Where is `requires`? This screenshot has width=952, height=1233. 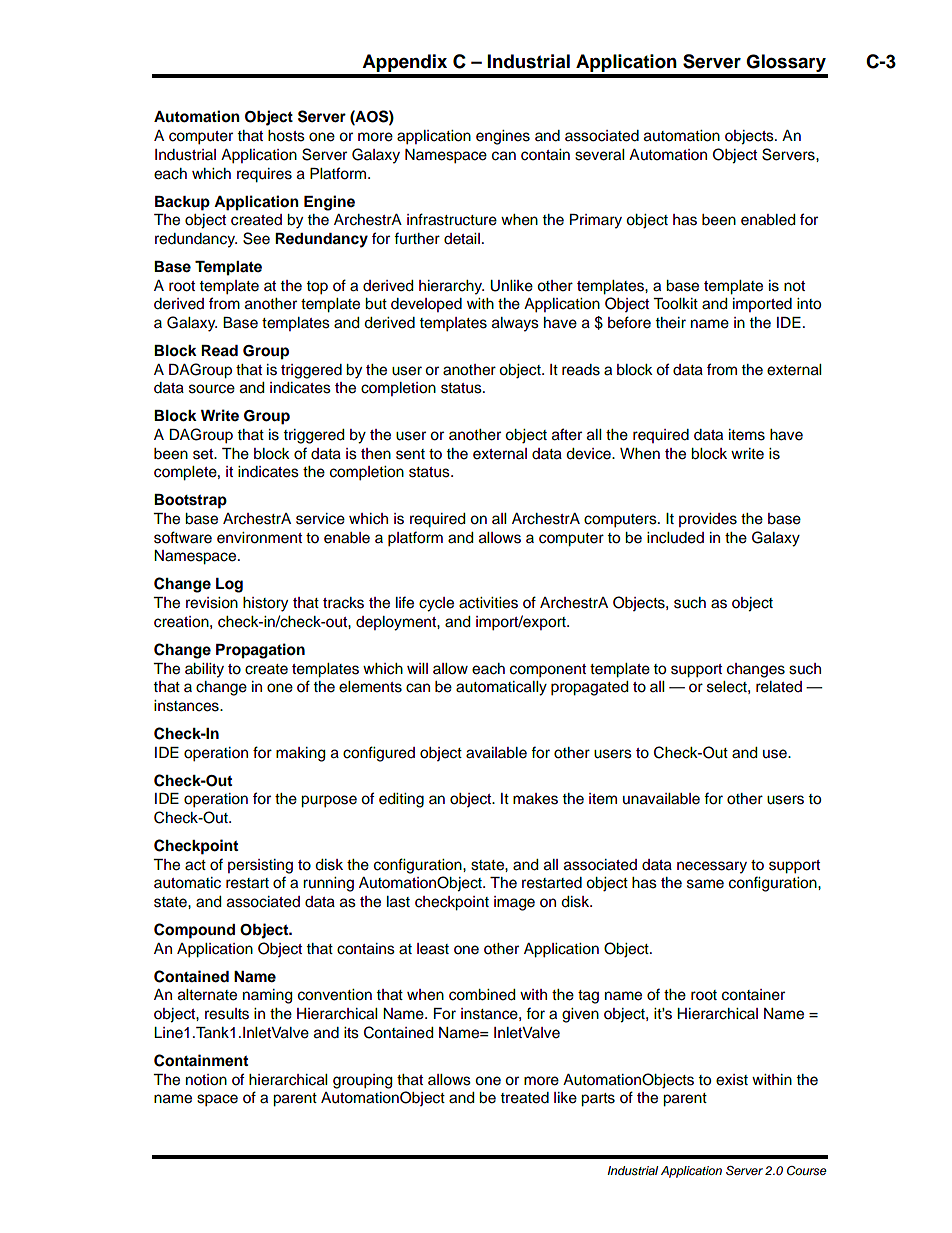 requires is located at coordinates (264, 175).
